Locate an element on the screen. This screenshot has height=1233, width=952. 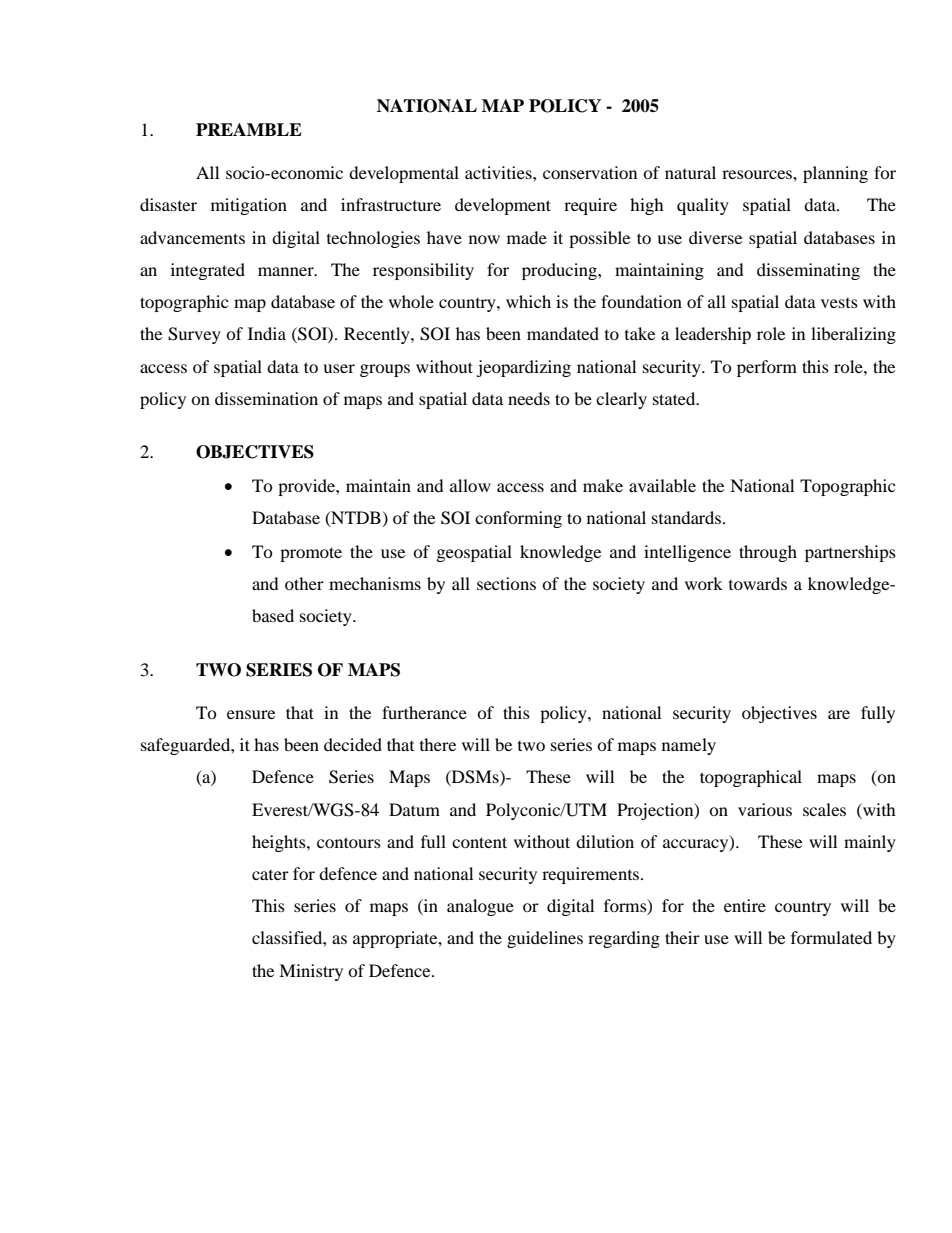
guidelines is located at coordinates (545, 939).
